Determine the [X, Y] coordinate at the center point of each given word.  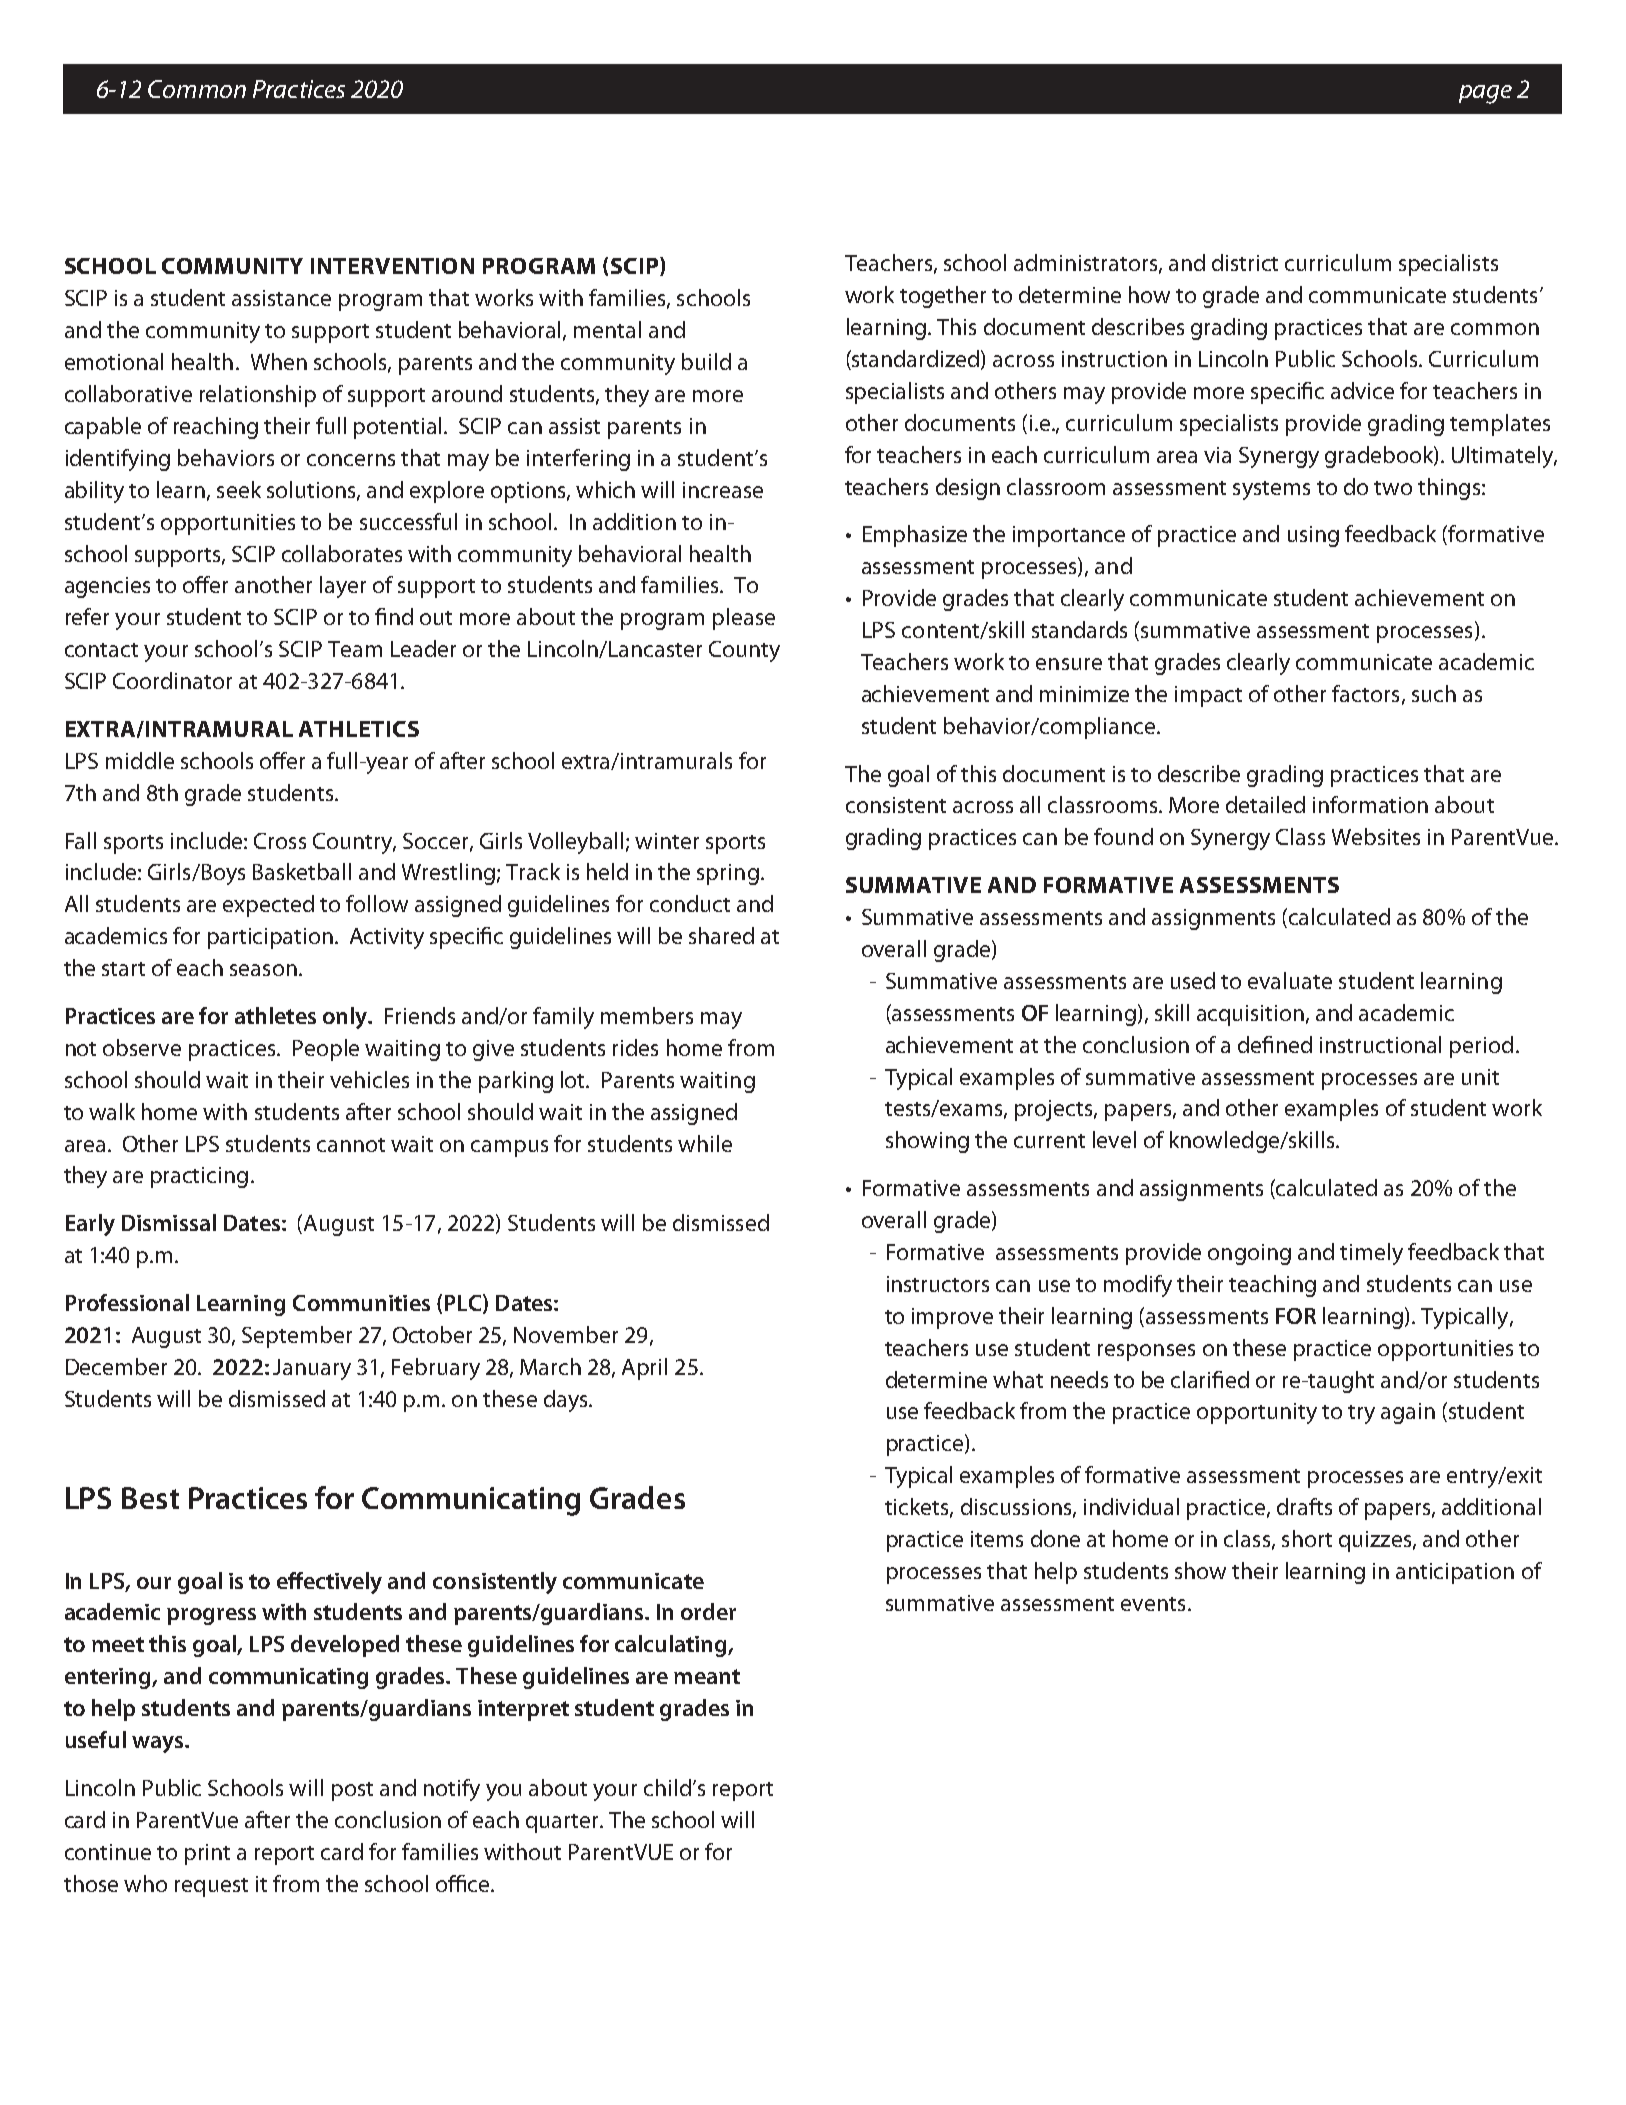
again [1408, 1413]
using [1313, 536]
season [263, 970]
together [943, 297]
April [644, 1369]
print [207, 1854]
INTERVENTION [392, 266]
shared [721, 935]
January [312, 1369]
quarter [563, 1823]
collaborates [342, 553]
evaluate [1290, 980]
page [1485, 94]
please [744, 619]
